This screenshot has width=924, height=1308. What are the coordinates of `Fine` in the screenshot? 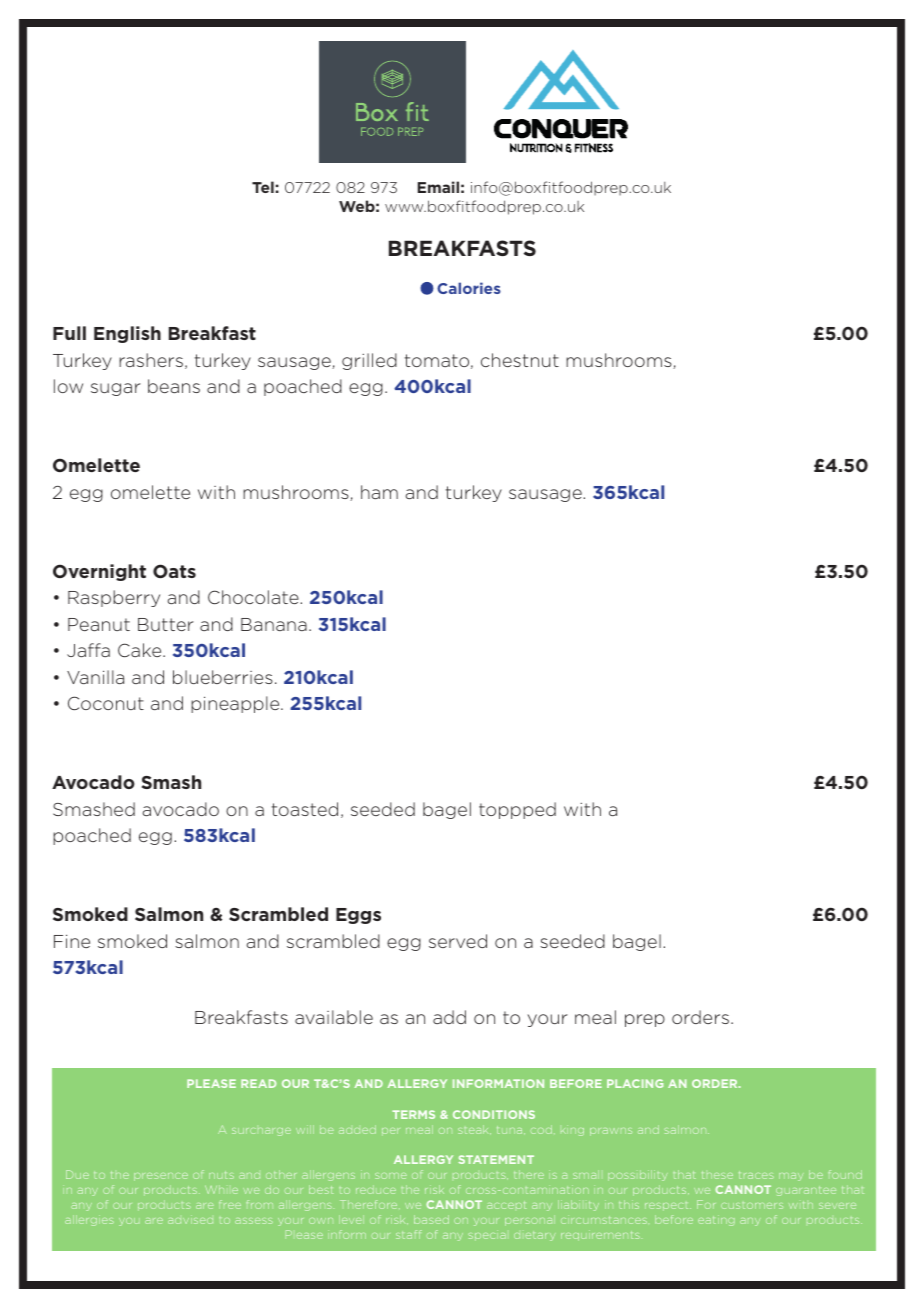 It's located at (72, 941).
